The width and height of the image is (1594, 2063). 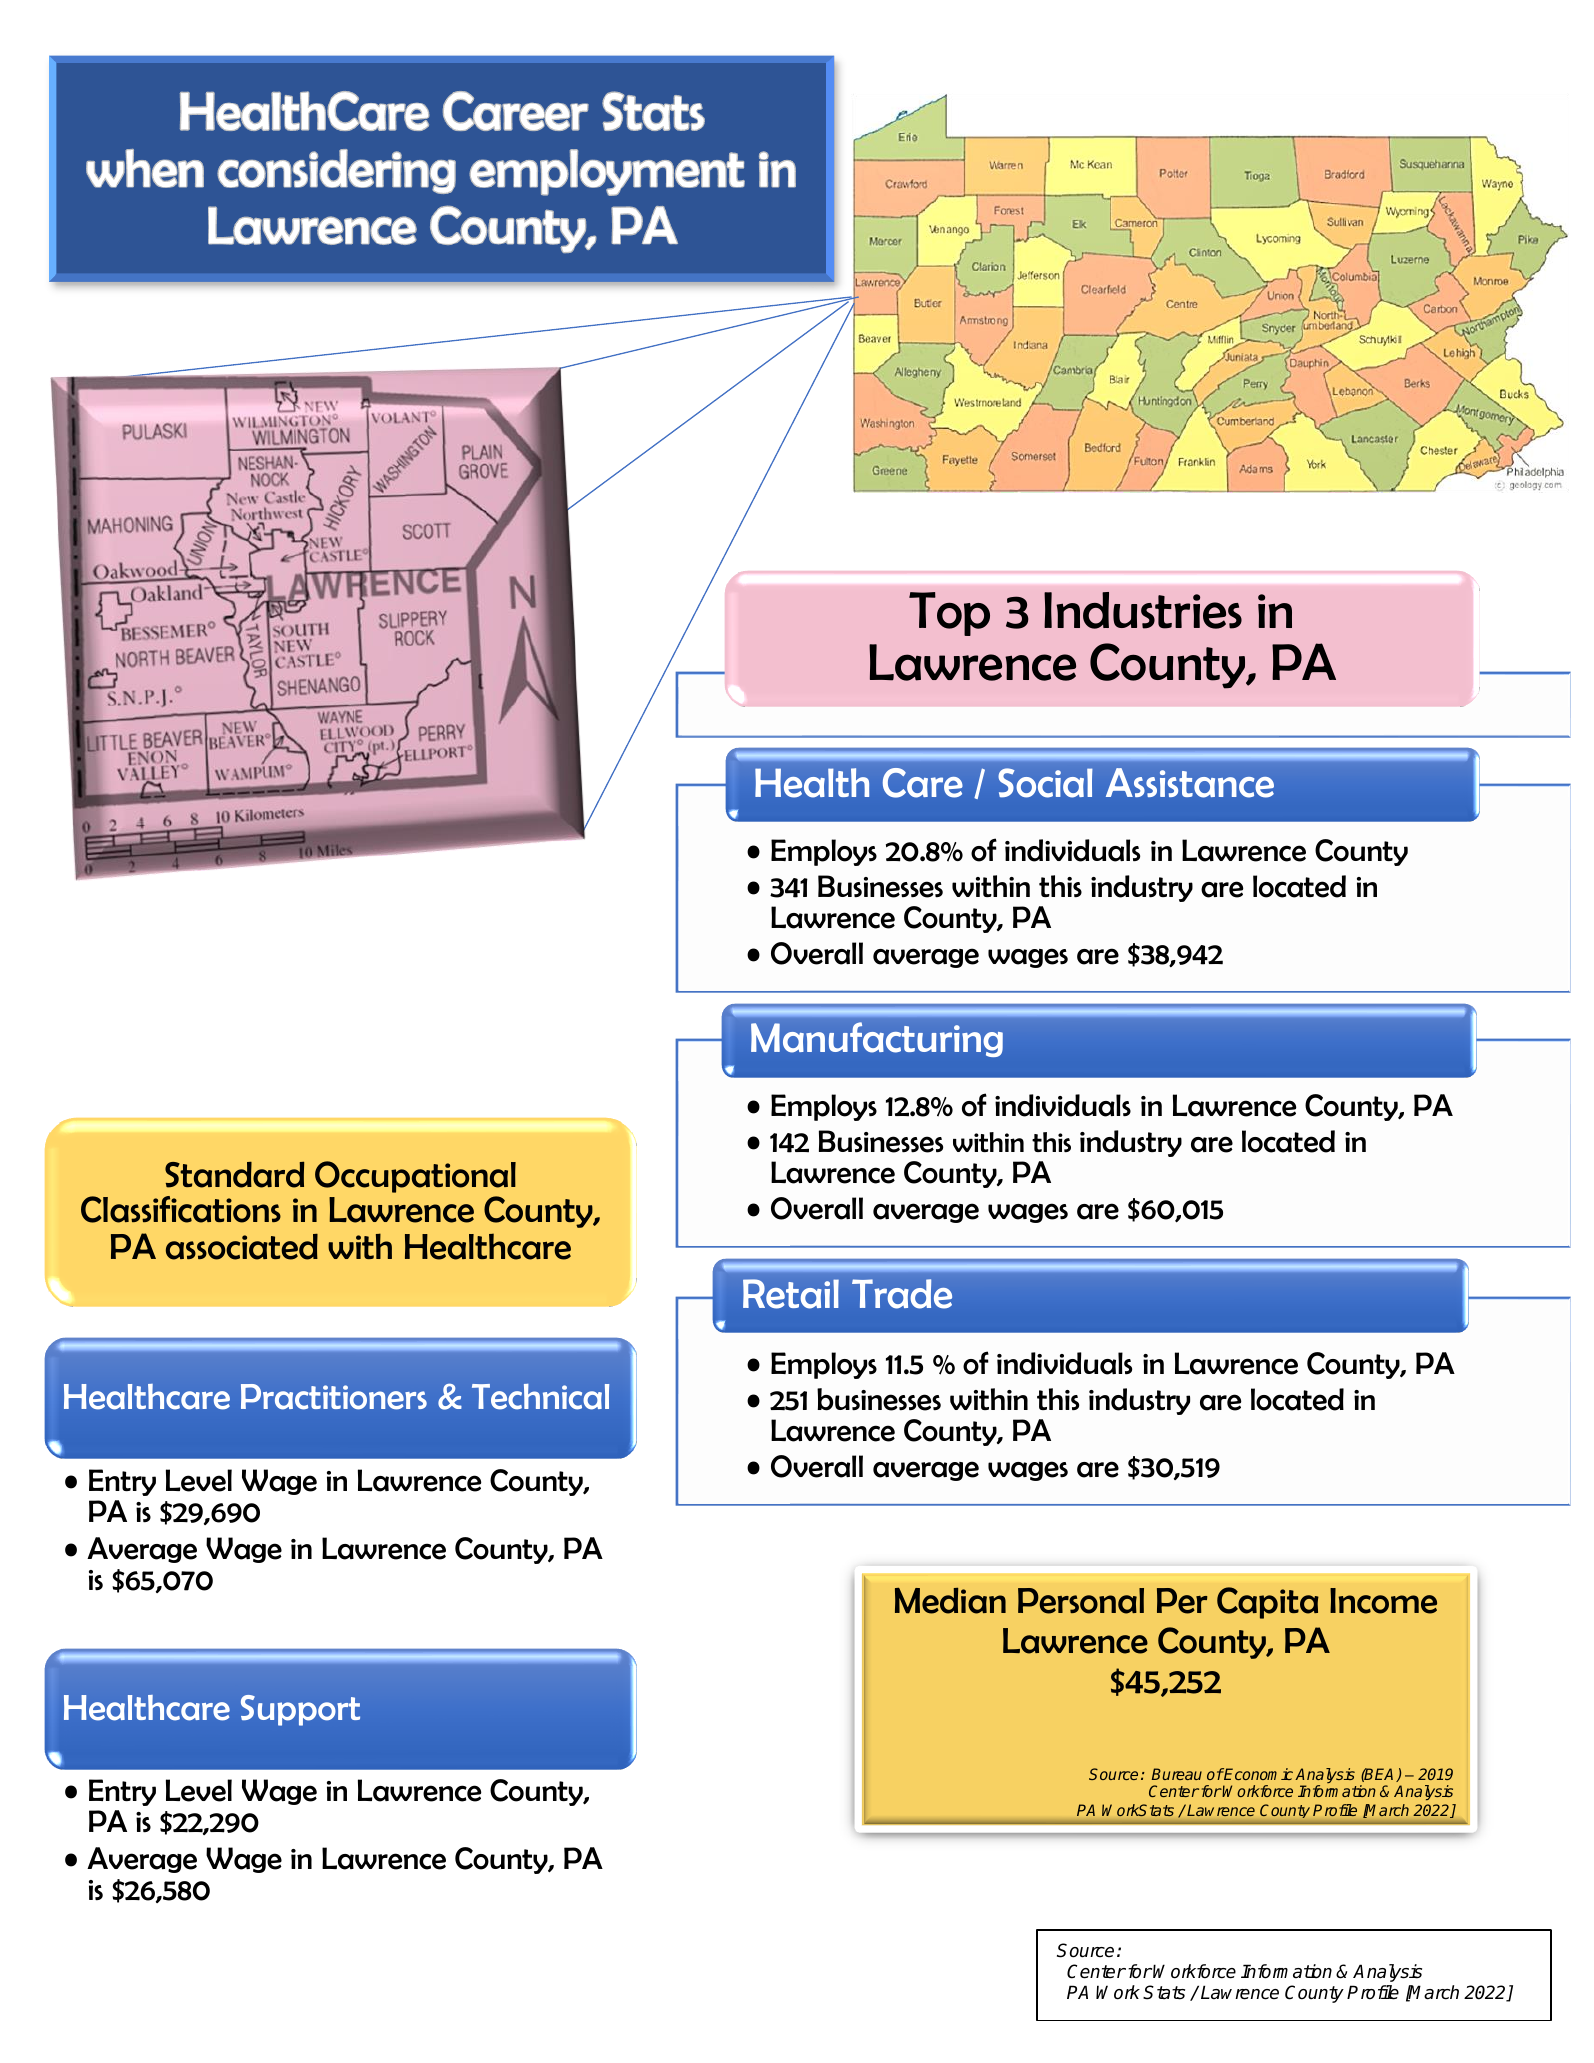 What do you see at coordinates (415, 1177) in the image?
I see `Occupational` at bounding box center [415, 1177].
